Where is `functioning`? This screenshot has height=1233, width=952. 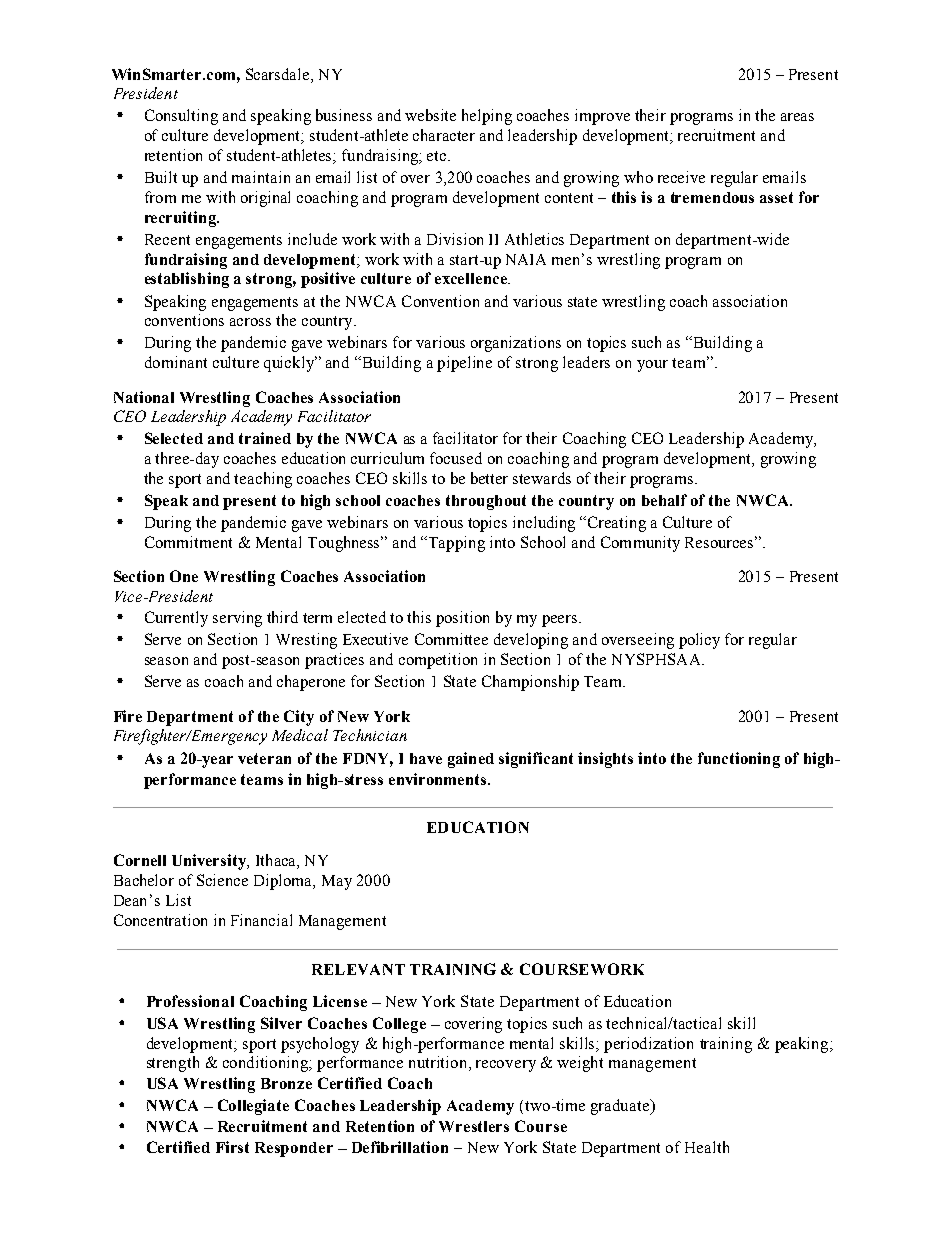
functioning is located at coordinates (739, 760).
